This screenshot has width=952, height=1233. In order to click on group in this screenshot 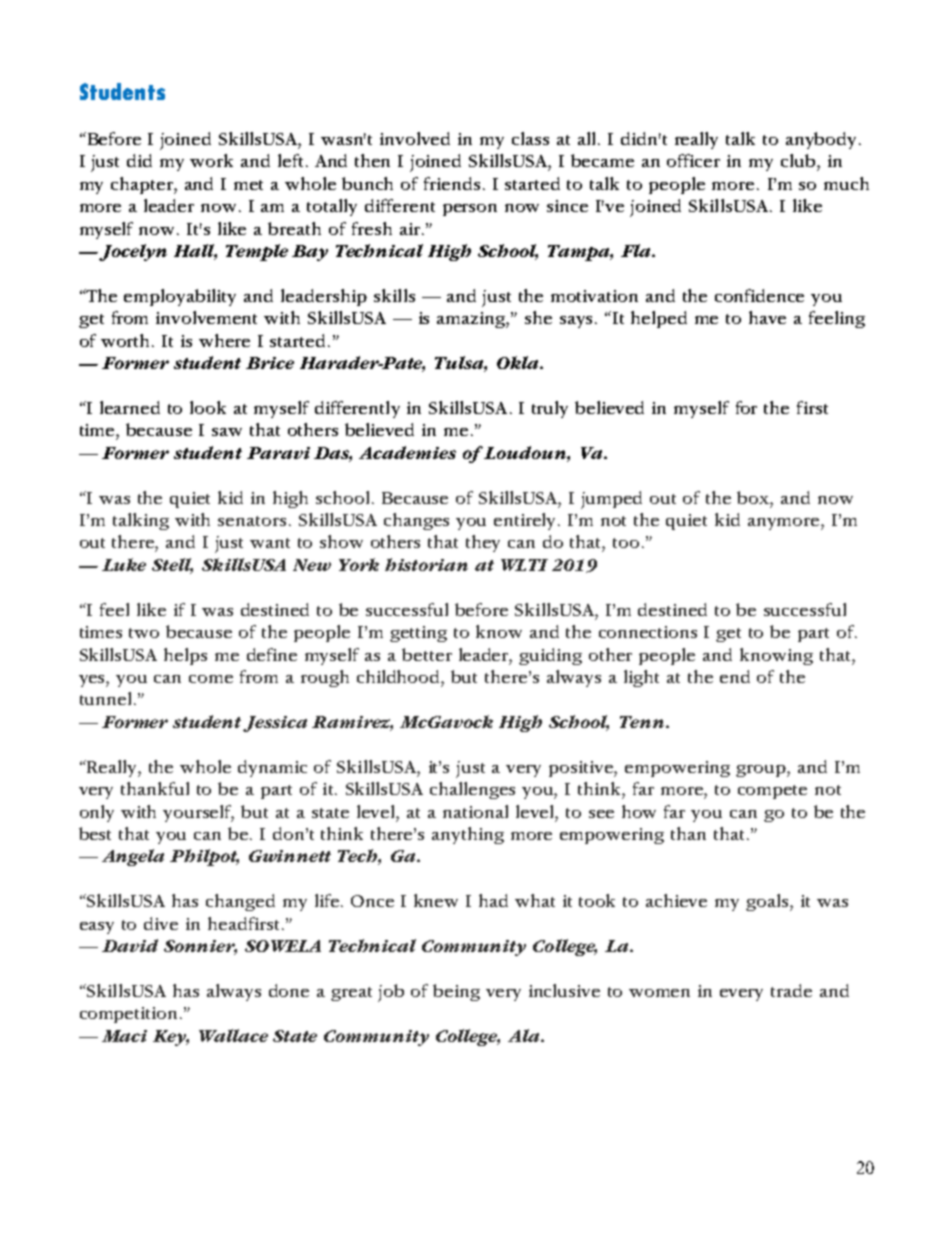, I will do `click(762, 771)`.
